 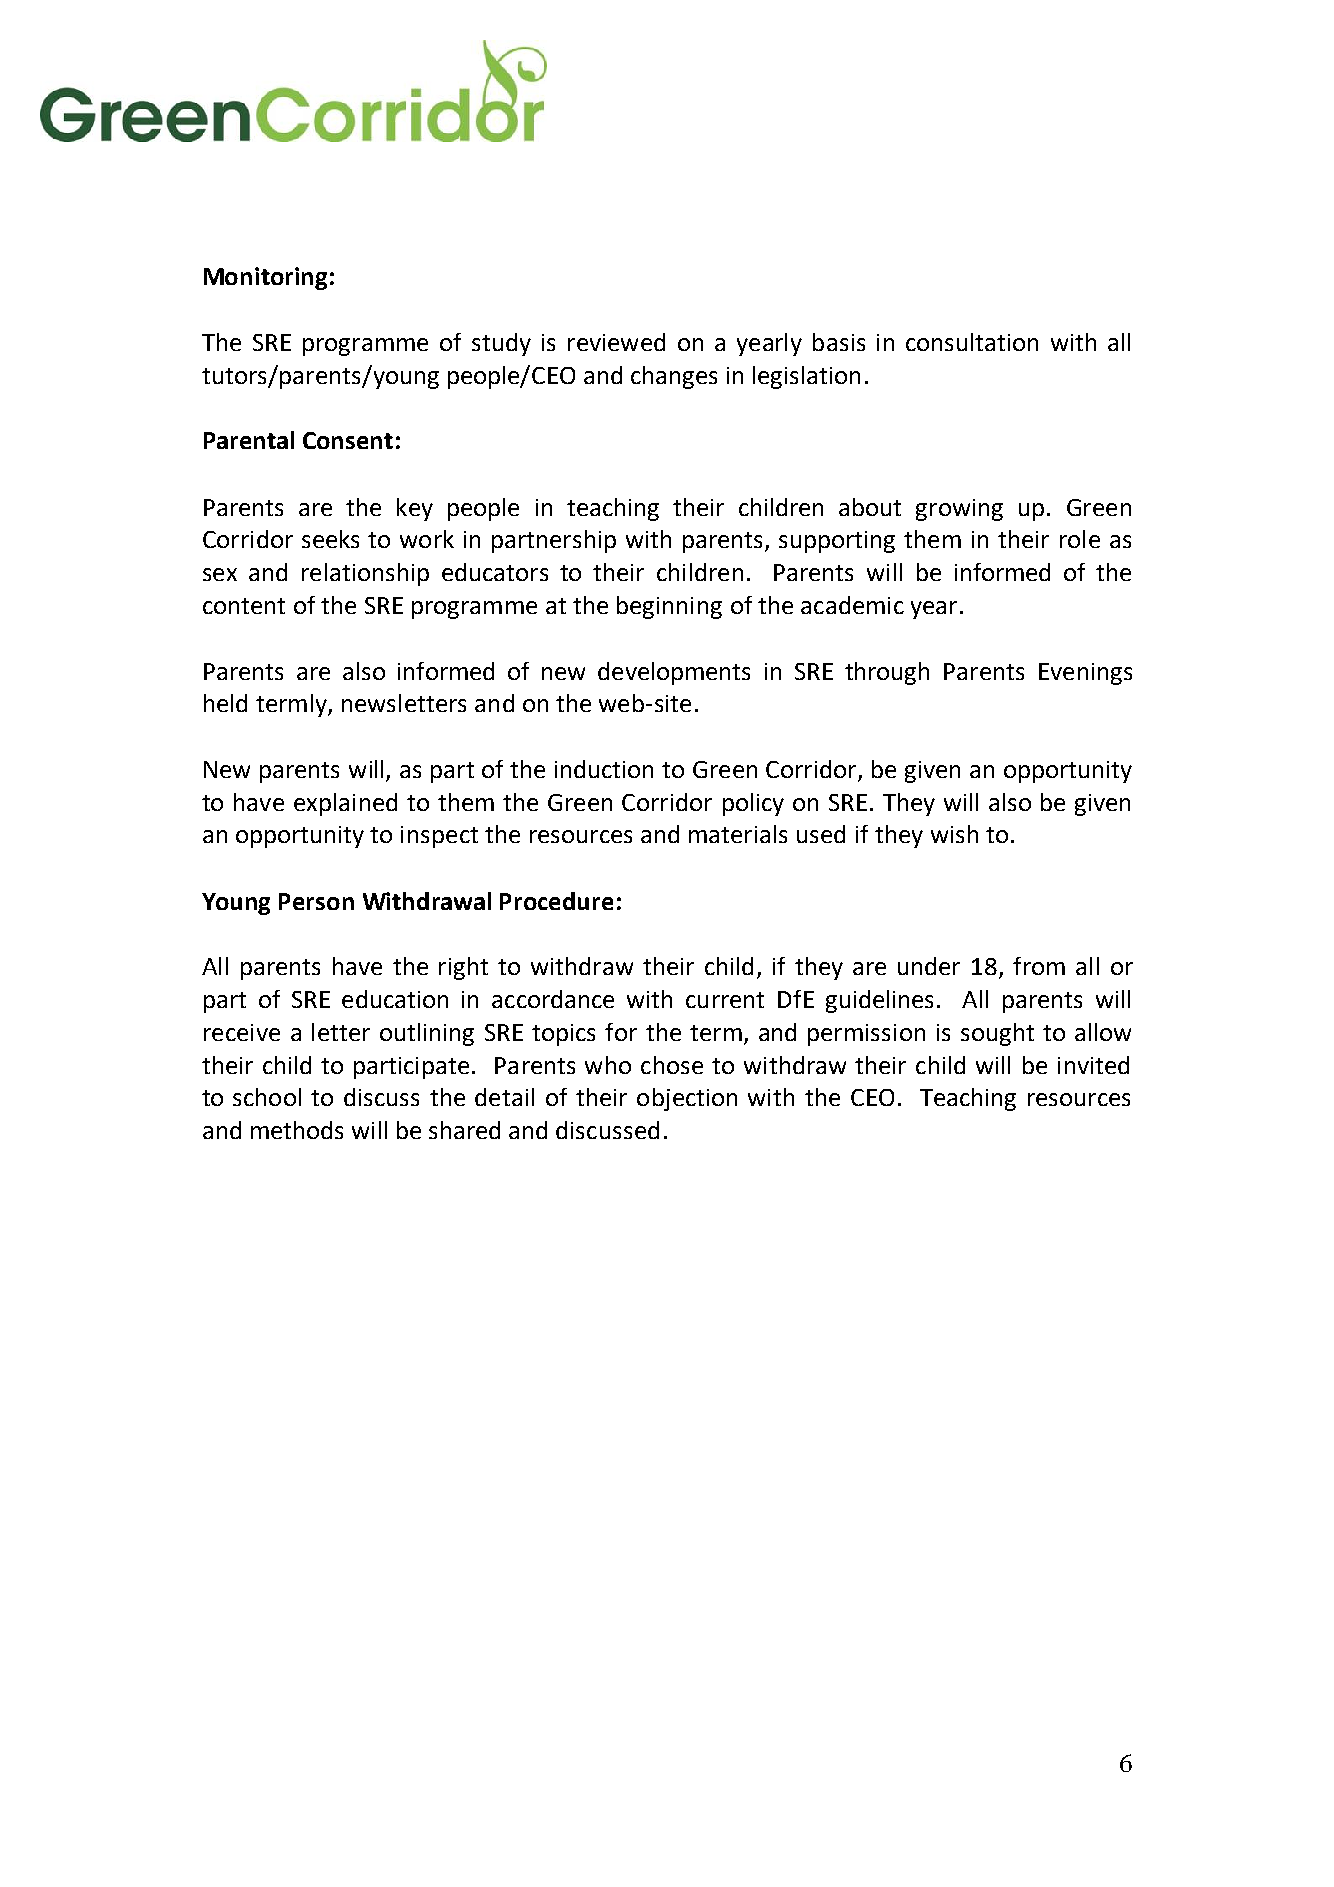 I want to click on Monitoring, so click(x=265, y=278).
